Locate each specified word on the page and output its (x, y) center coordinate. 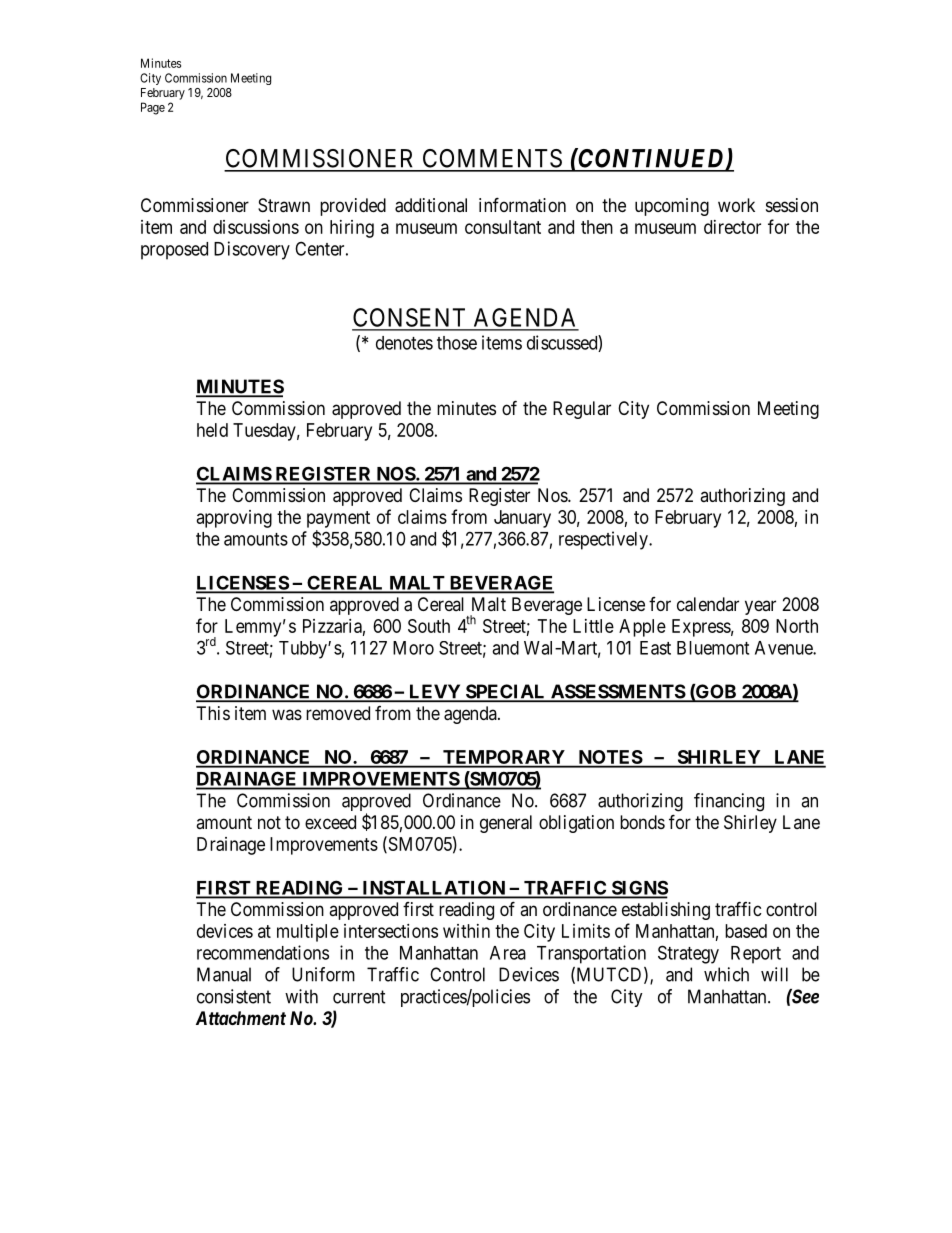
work (736, 205)
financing (729, 802)
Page (153, 108)
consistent (234, 996)
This (213, 713)
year (760, 607)
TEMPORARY (504, 758)
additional (431, 205)
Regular (582, 410)
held (212, 430)
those (457, 343)
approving (234, 519)
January (522, 519)
